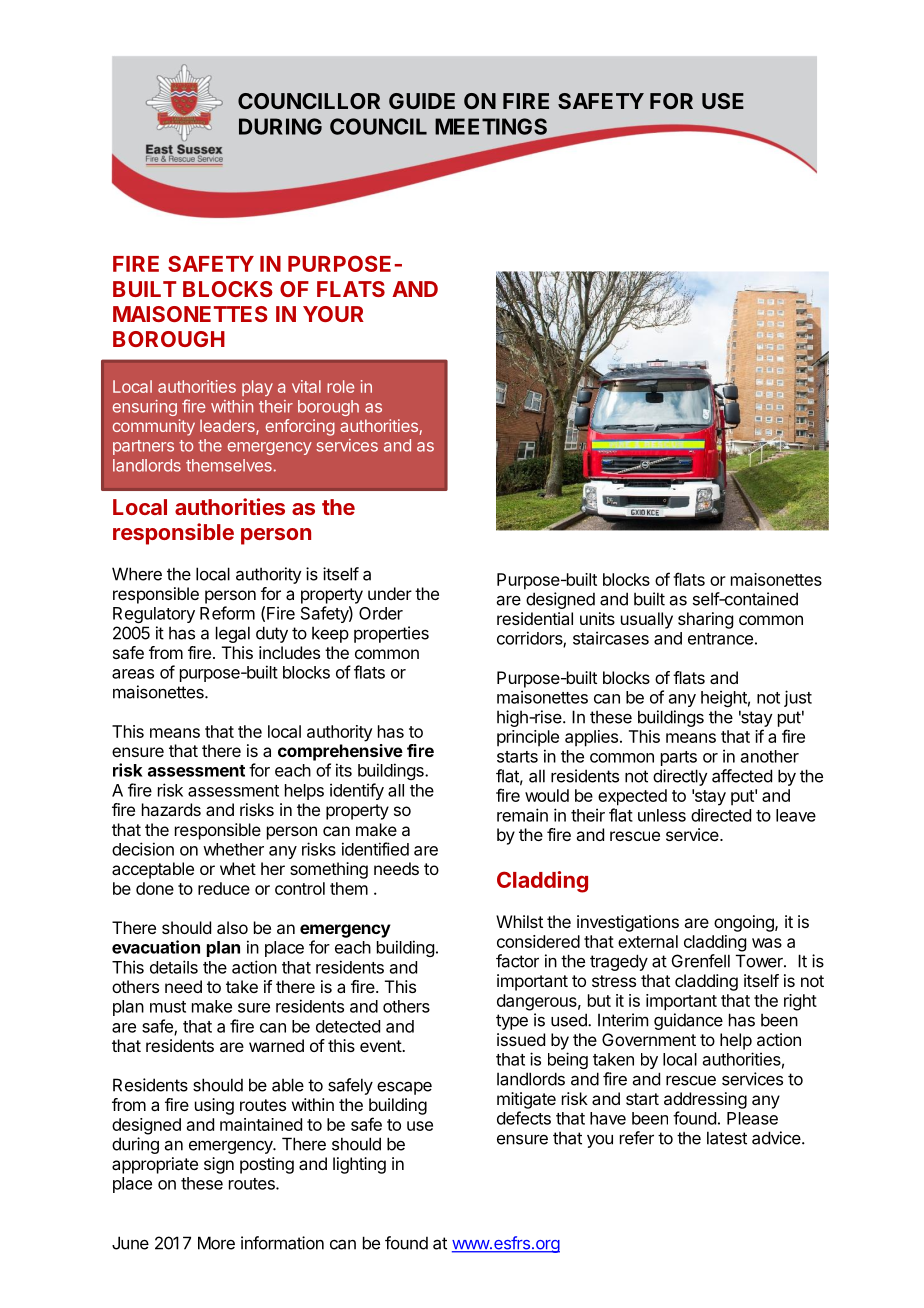 The width and height of the screenshot is (924, 1308). I want to click on GUIDE, so click(422, 101).
